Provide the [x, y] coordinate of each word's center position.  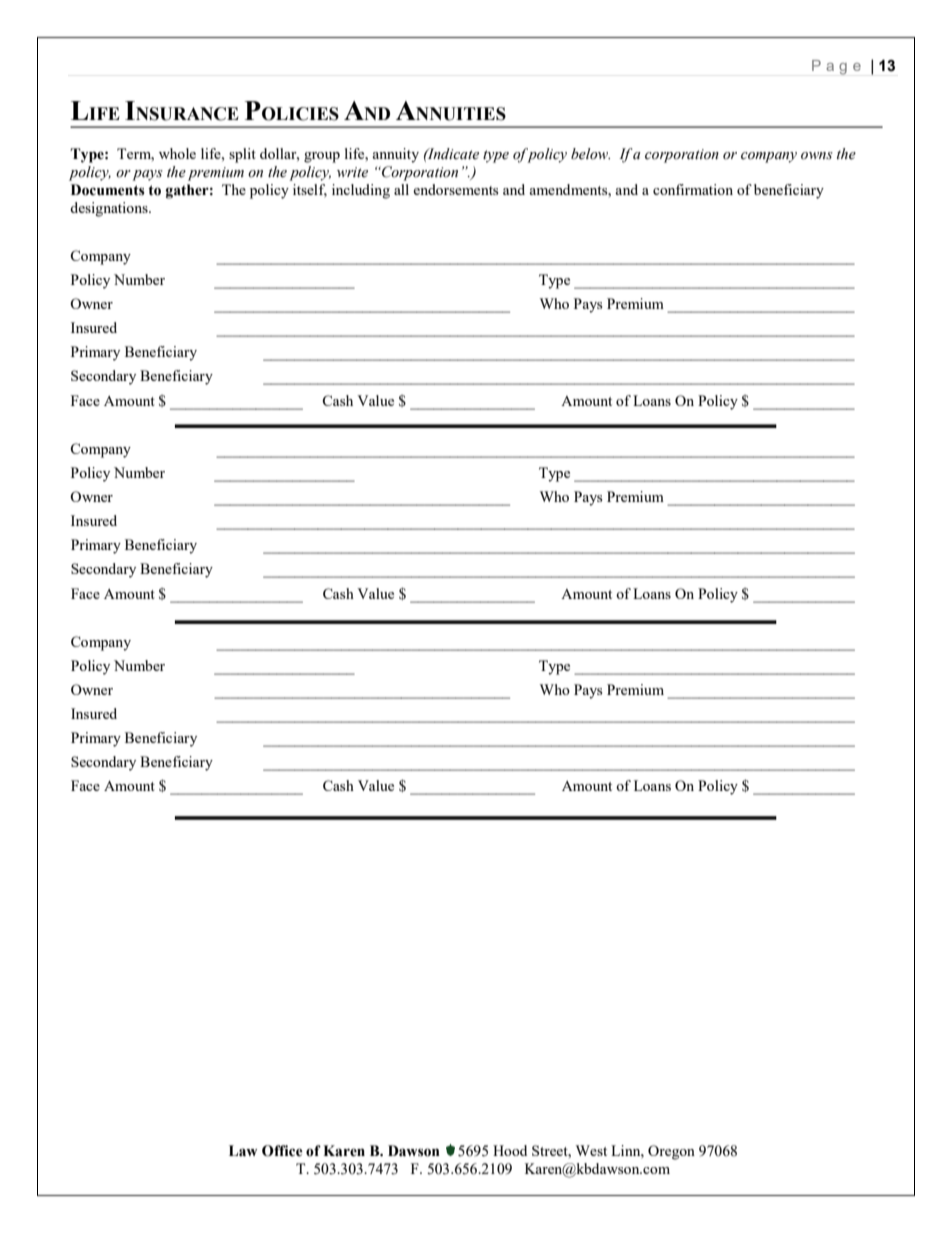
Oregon [671, 1152]
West [591, 1150]
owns [817, 156]
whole [177, 153]
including [361, 191]
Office [282, 1151]
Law [243, 1151]
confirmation [693, 189]
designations [110, 209]
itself [310, 190]
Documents [108, 190]
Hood [510, 1150]
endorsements [455, 189]
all [401, 189]
